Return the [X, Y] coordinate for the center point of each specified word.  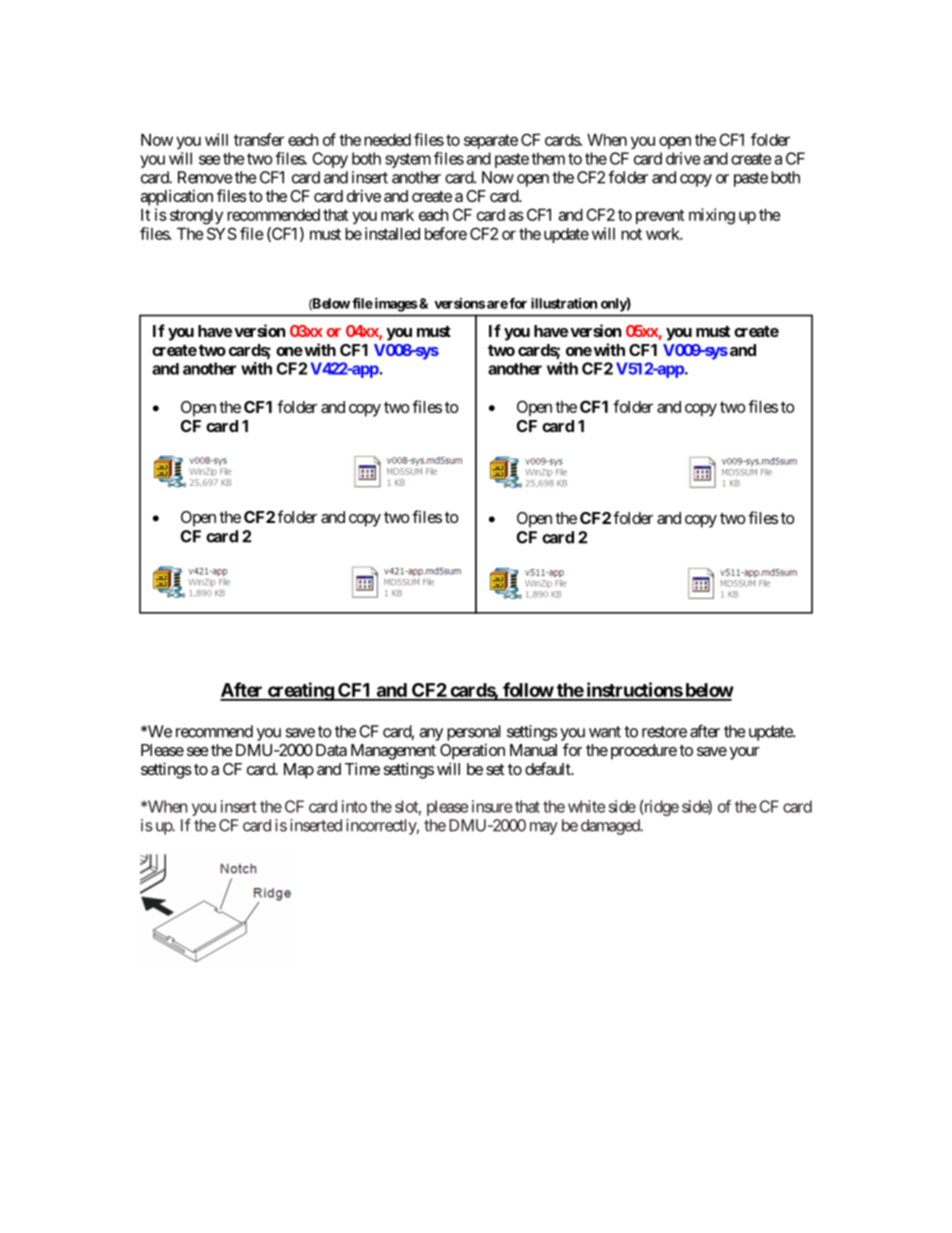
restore [664, 732]
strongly [196, 217]
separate [491, 141]
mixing [712, 216]
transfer [259, 139]
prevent [660, 216]
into [354, 806]
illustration [564, 303]
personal [474, 733]
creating [300, 691]
